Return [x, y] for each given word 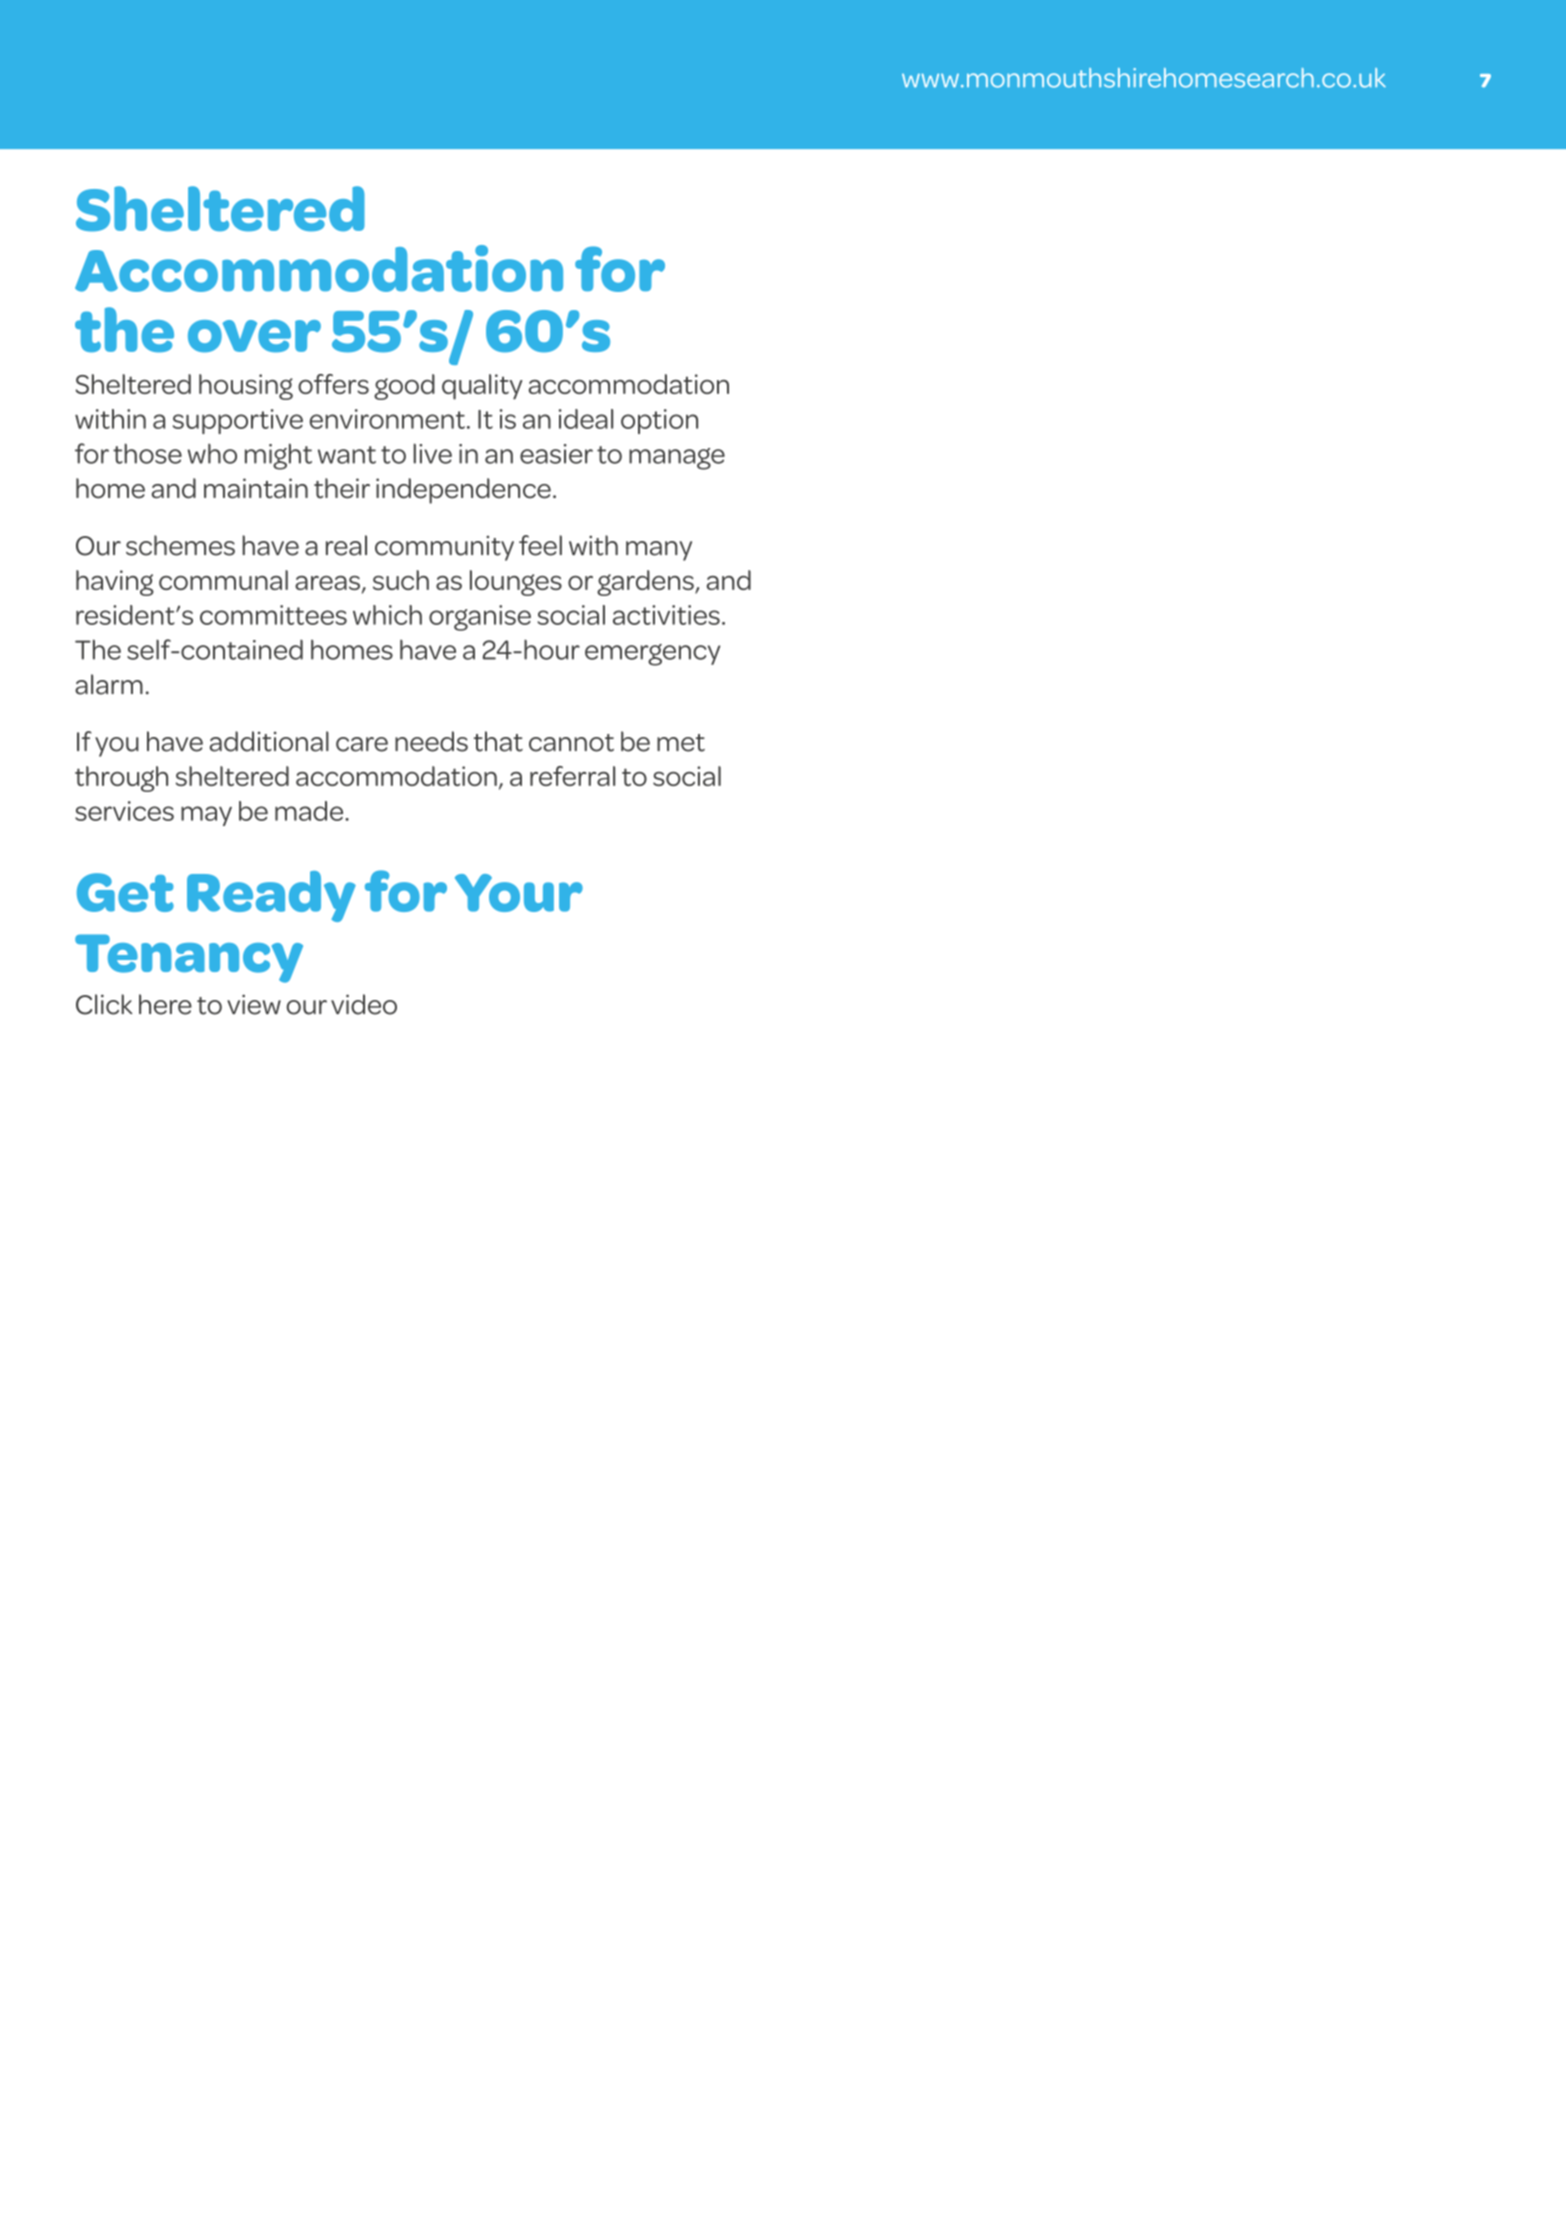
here [165, 1004]
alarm [109, 684]
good [404, 387]
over [254, 336]
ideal [586, 419]
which [387, 615]
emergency [653, 655]
